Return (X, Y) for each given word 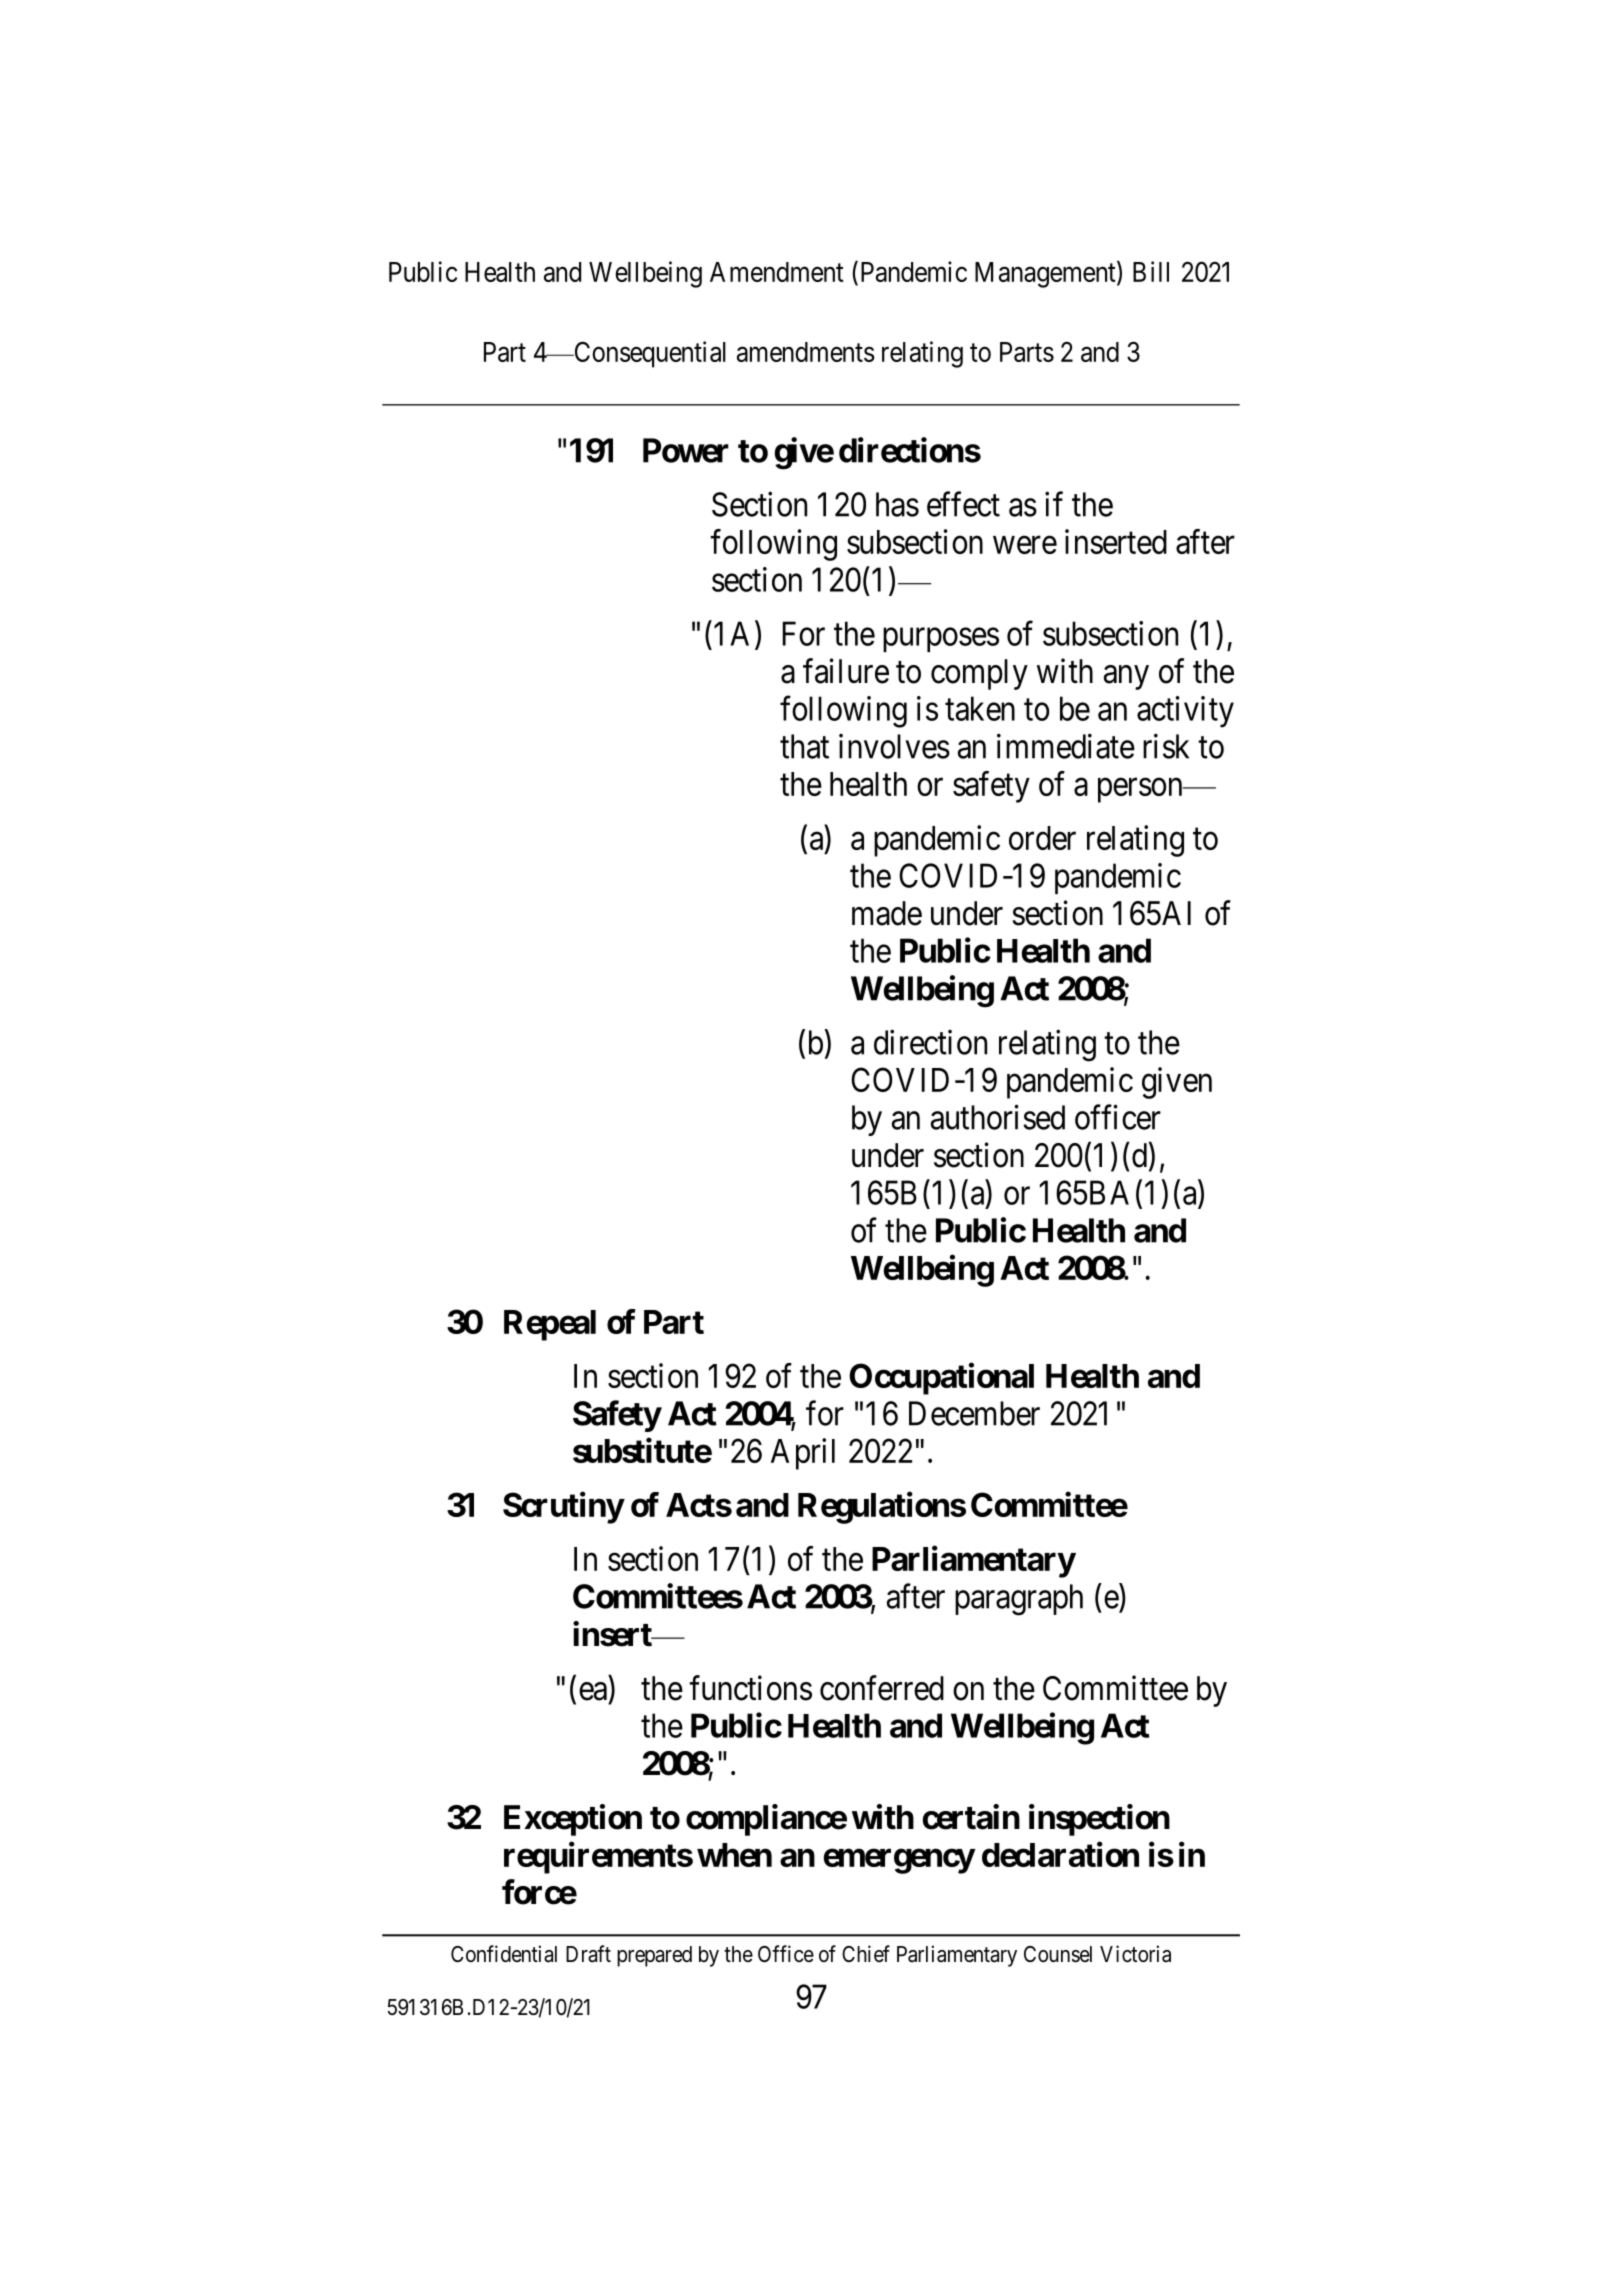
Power (686, 450)
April (803, 1454)
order (1042, 838)
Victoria (1135, 1954)
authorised (998, 1117)
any (1126, 677)
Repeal (550, 1325)
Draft (588, 1954)
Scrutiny (563, 1508)
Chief (866, 1954)
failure (846, 671)
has (897, 504)
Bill (1151, 271)
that (804, 746)
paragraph (1019, 1600)
